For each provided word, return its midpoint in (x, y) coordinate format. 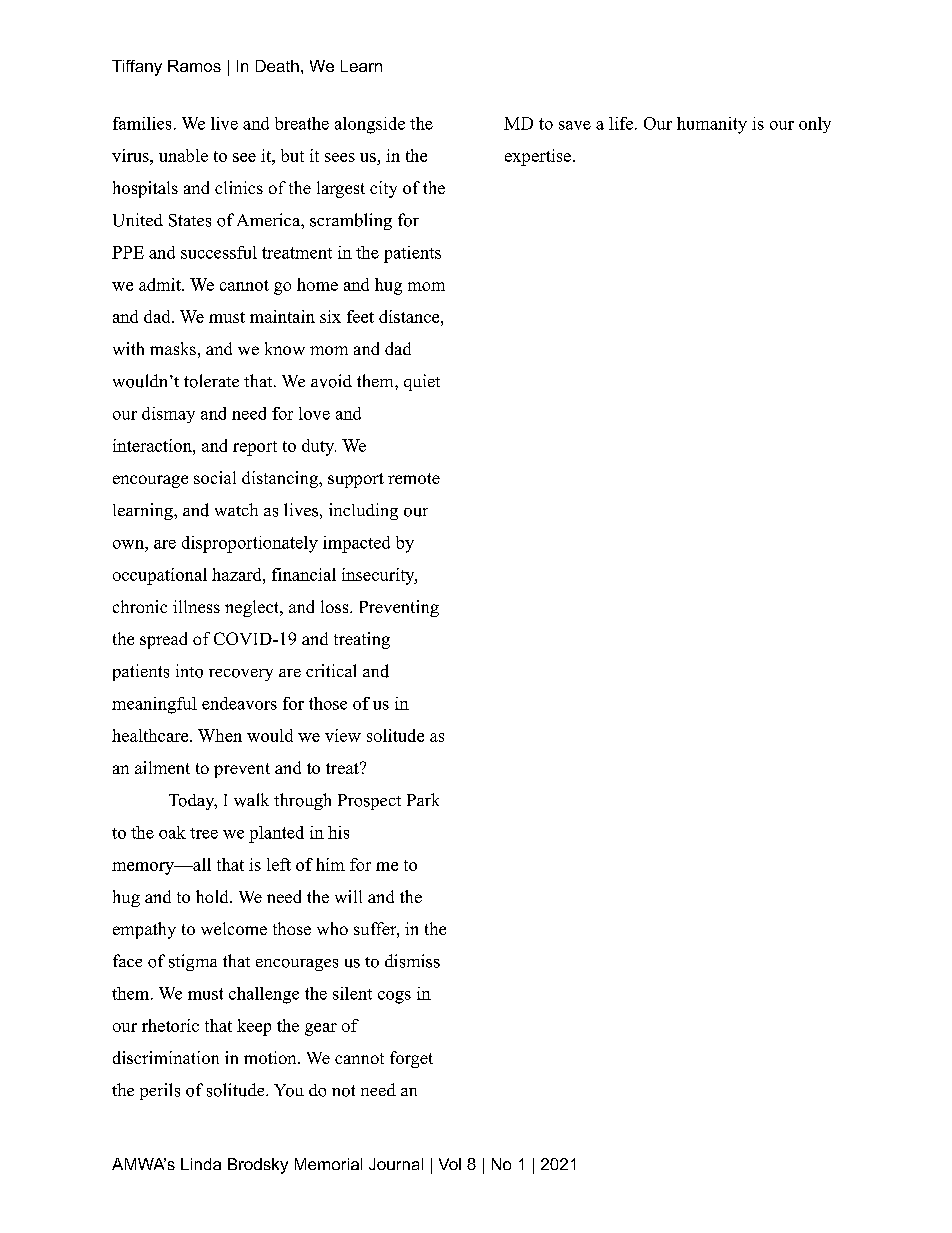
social (215, 477)
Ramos (194, 66)
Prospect (369, 802)
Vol (450, 1164)
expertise (538, 157)
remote (414, 478)
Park (423, 799)
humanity (712, 125)
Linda (201, 1164)
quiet (422, 382)
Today (193, 802)
